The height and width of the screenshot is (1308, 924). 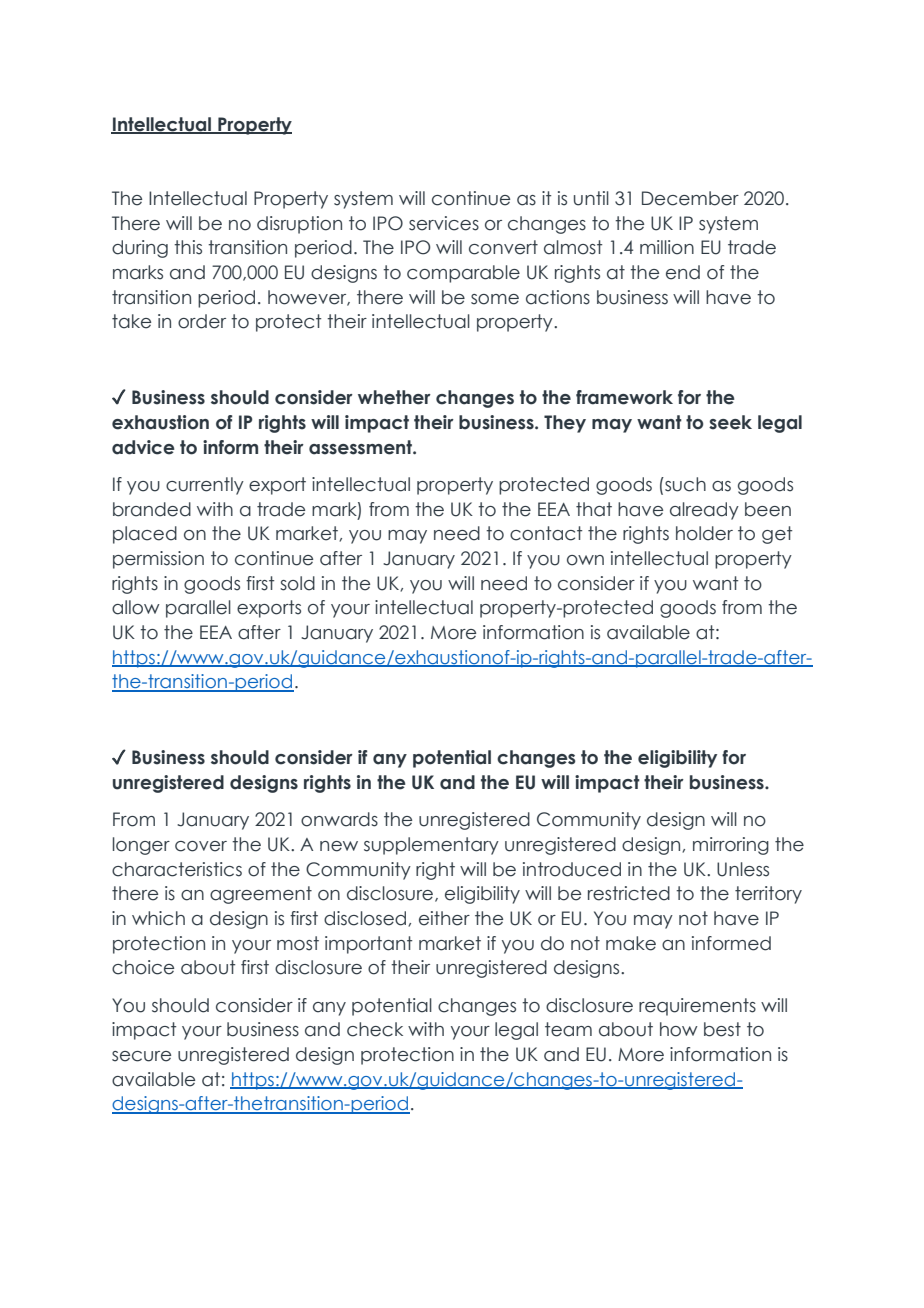 I want to click on secure, so click(x=141, y=1056).
